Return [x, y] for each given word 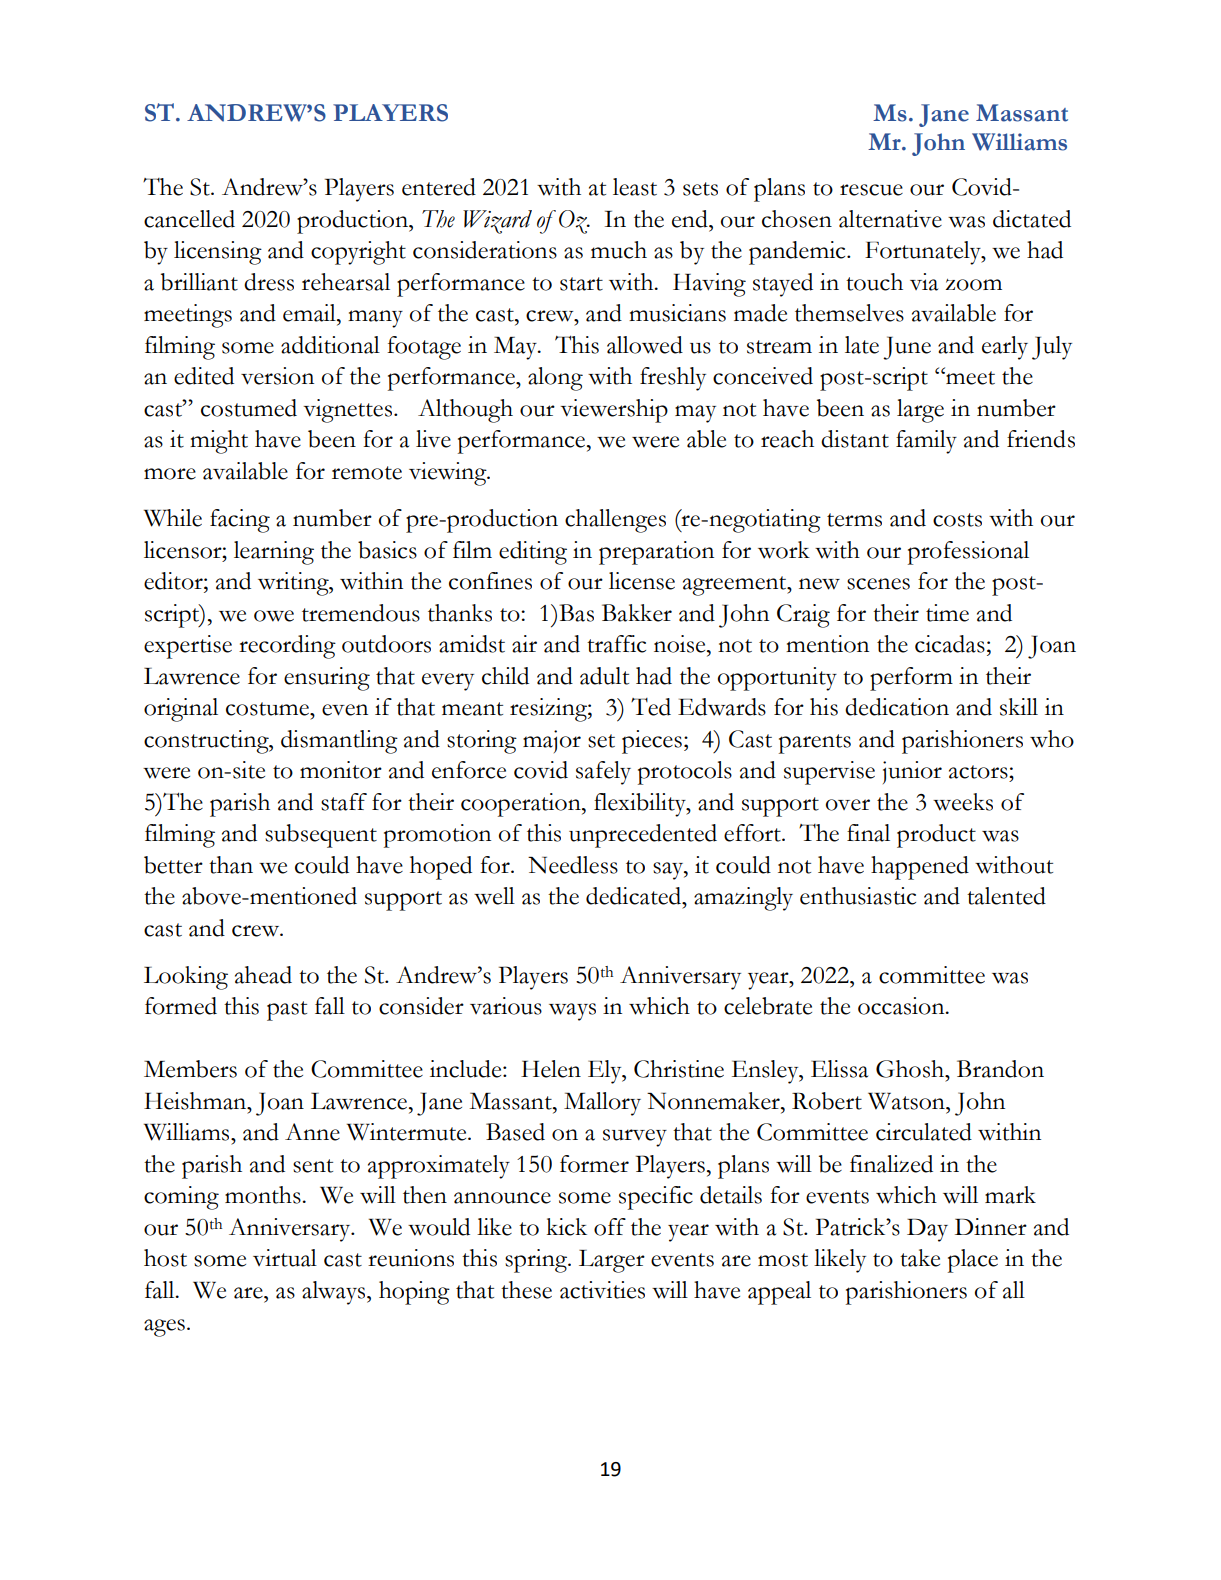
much [619, 250]
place [973, 1261]
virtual [285, 1258]
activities [602, 1290]
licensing [218, 253]
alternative [890, 219]
